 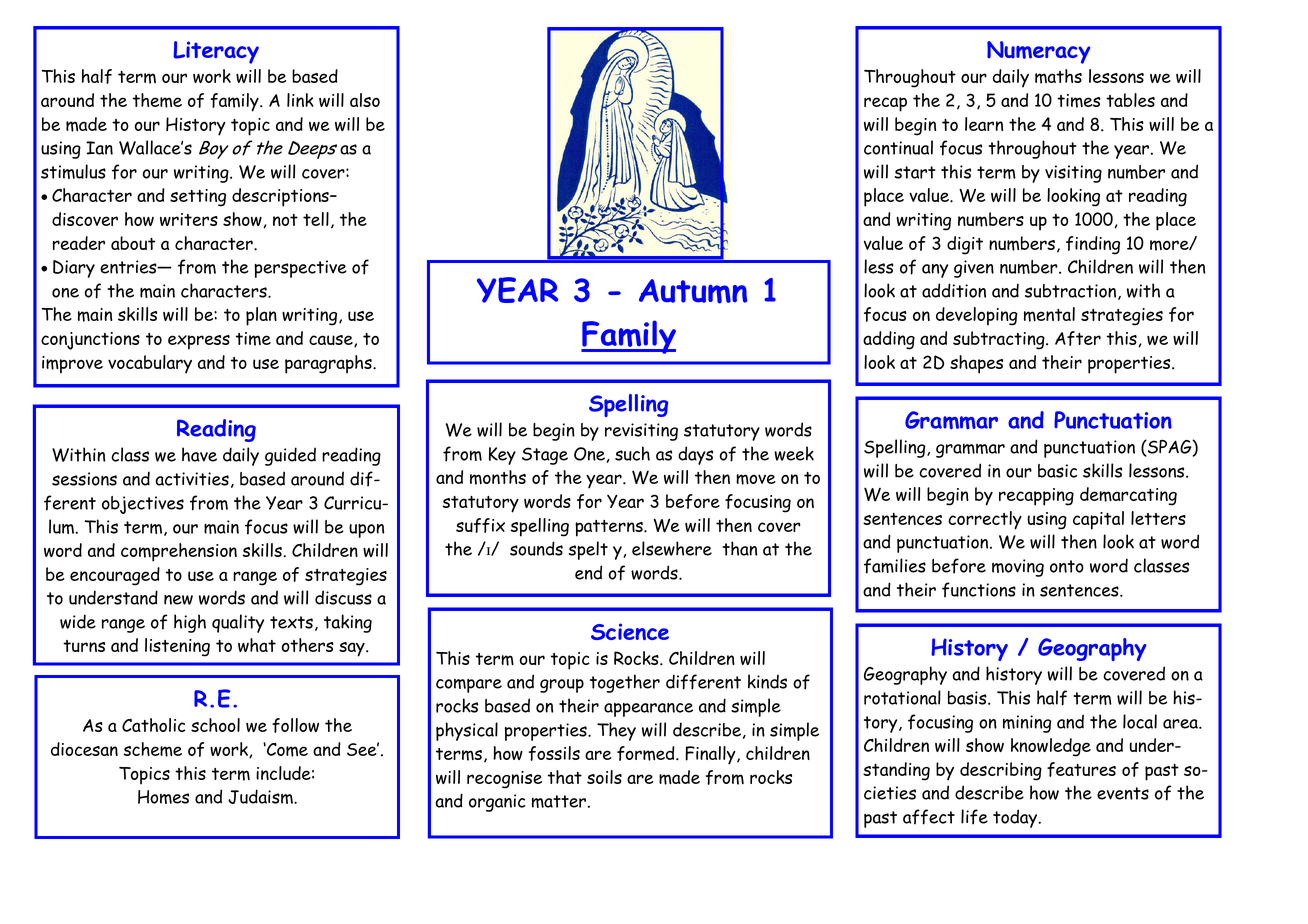 What do you see at coordinates (610, 528) in the document?
I see `patterns` at bounding box center [610, 528].
